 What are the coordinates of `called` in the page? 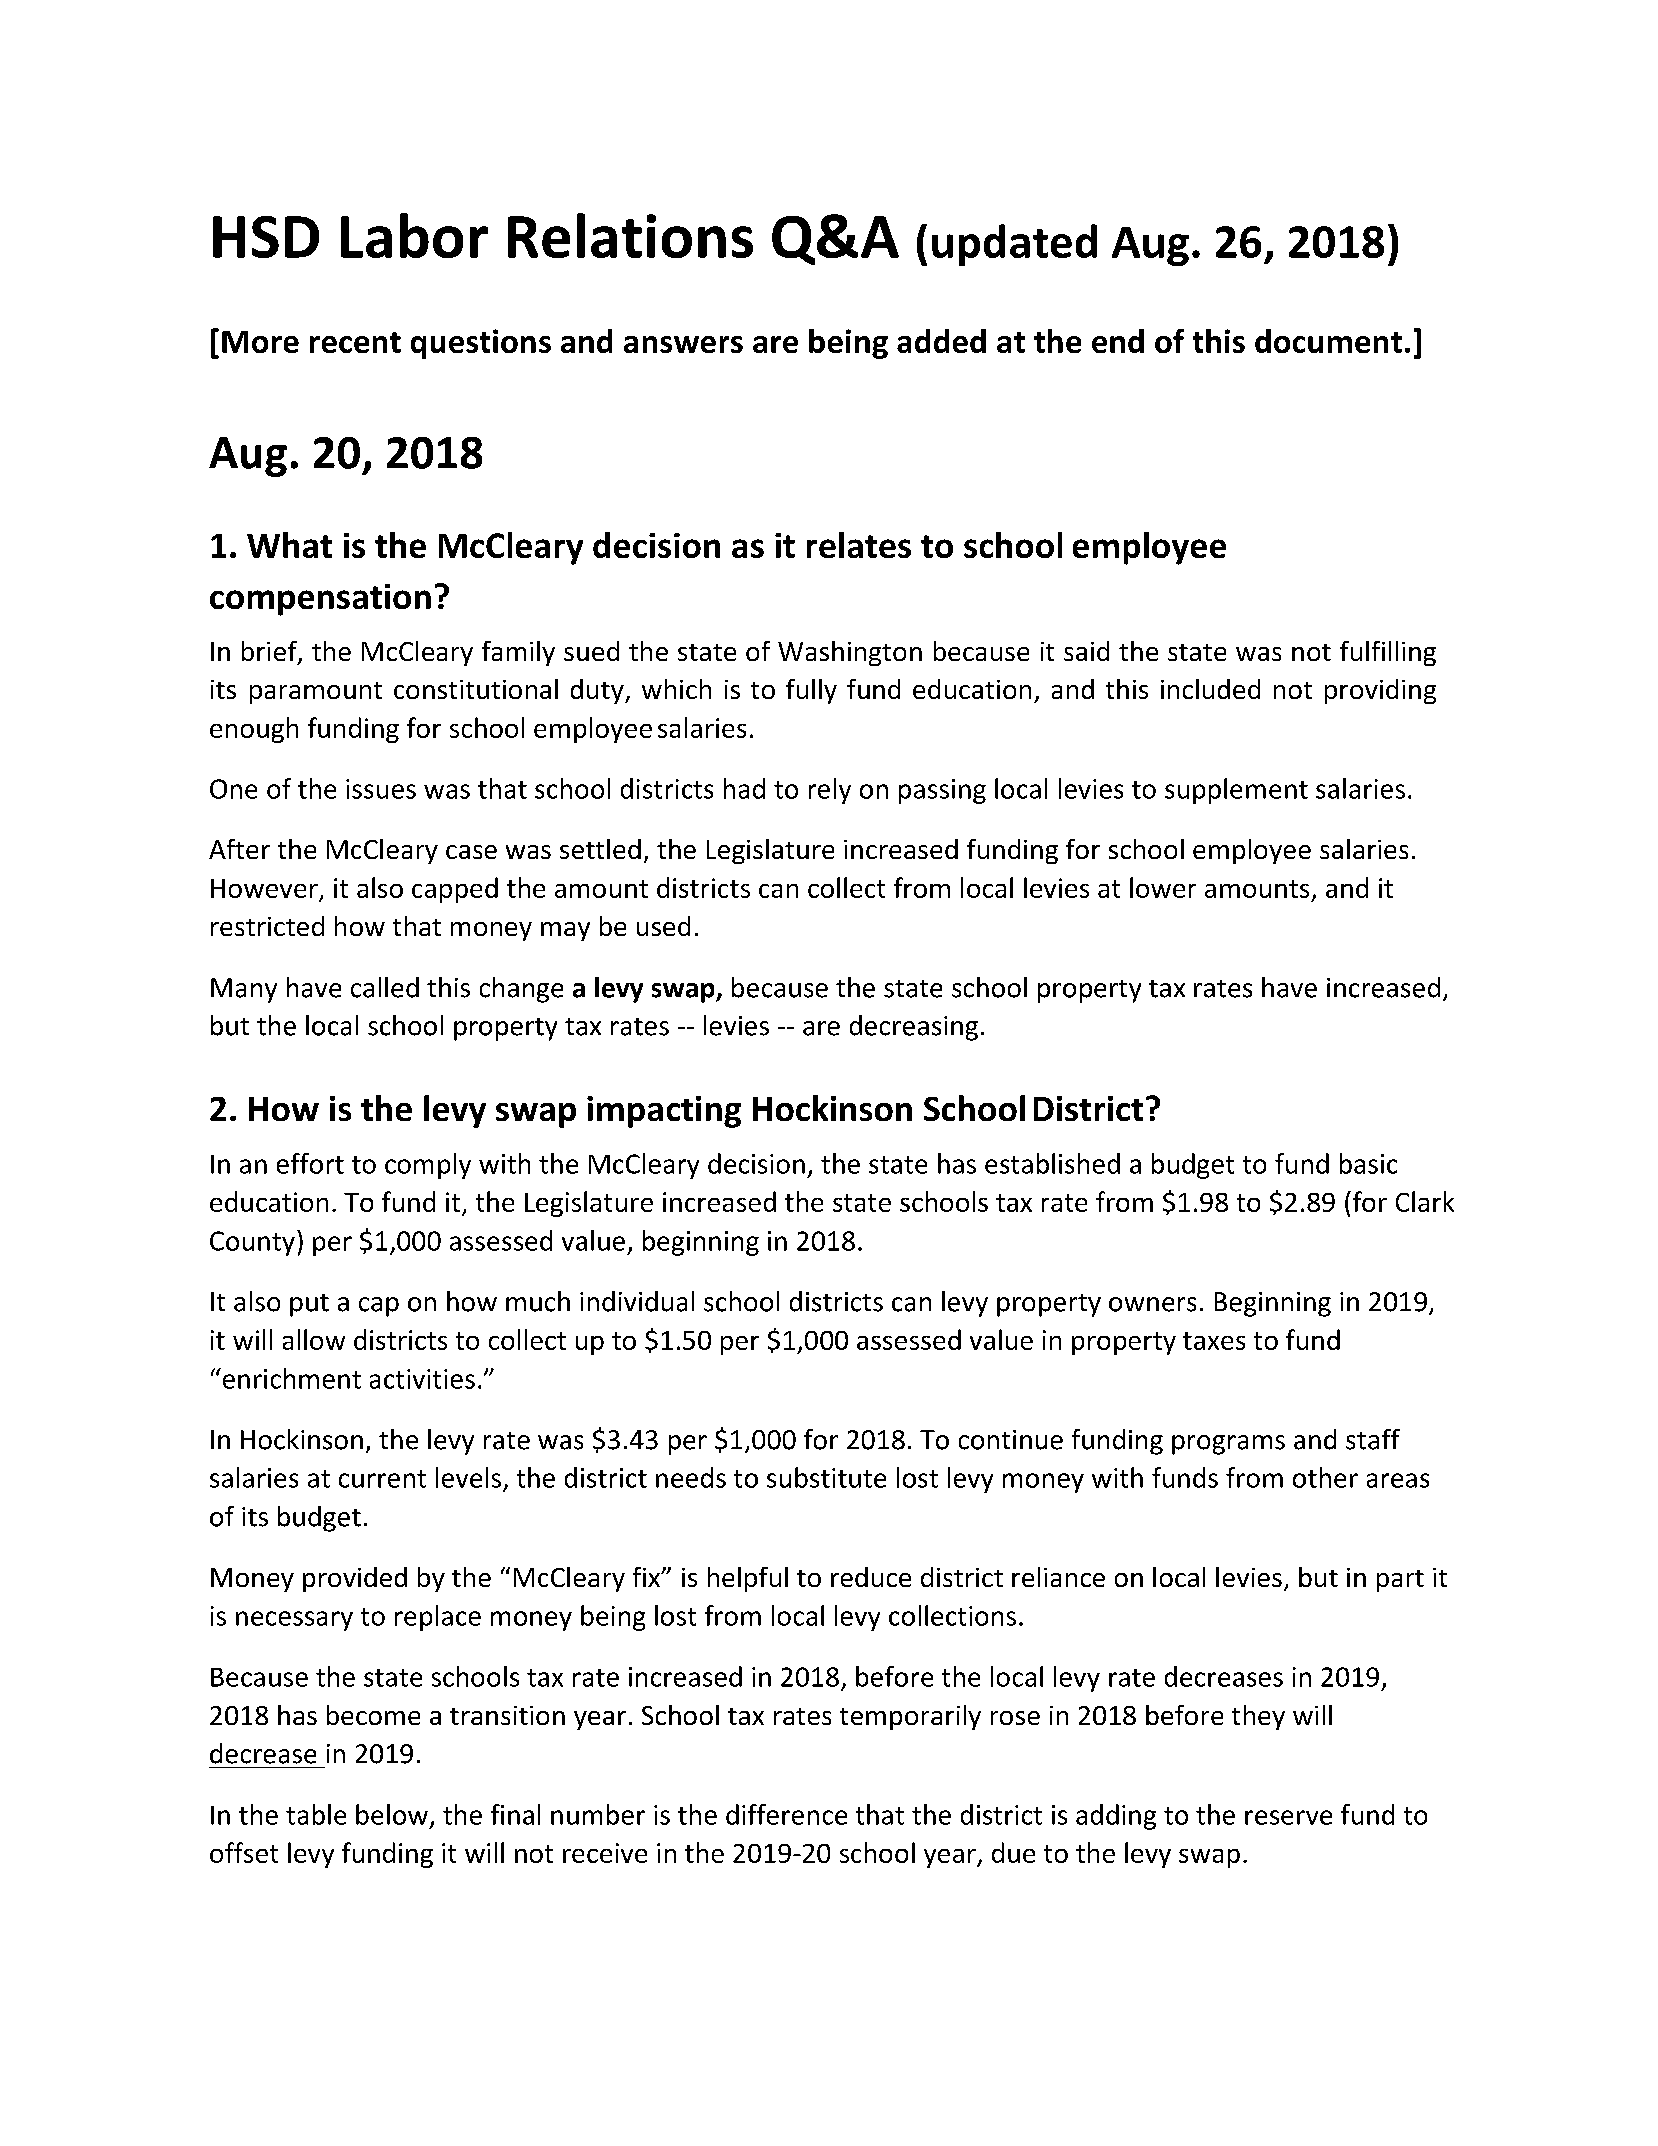 It's located at (385, 987).
